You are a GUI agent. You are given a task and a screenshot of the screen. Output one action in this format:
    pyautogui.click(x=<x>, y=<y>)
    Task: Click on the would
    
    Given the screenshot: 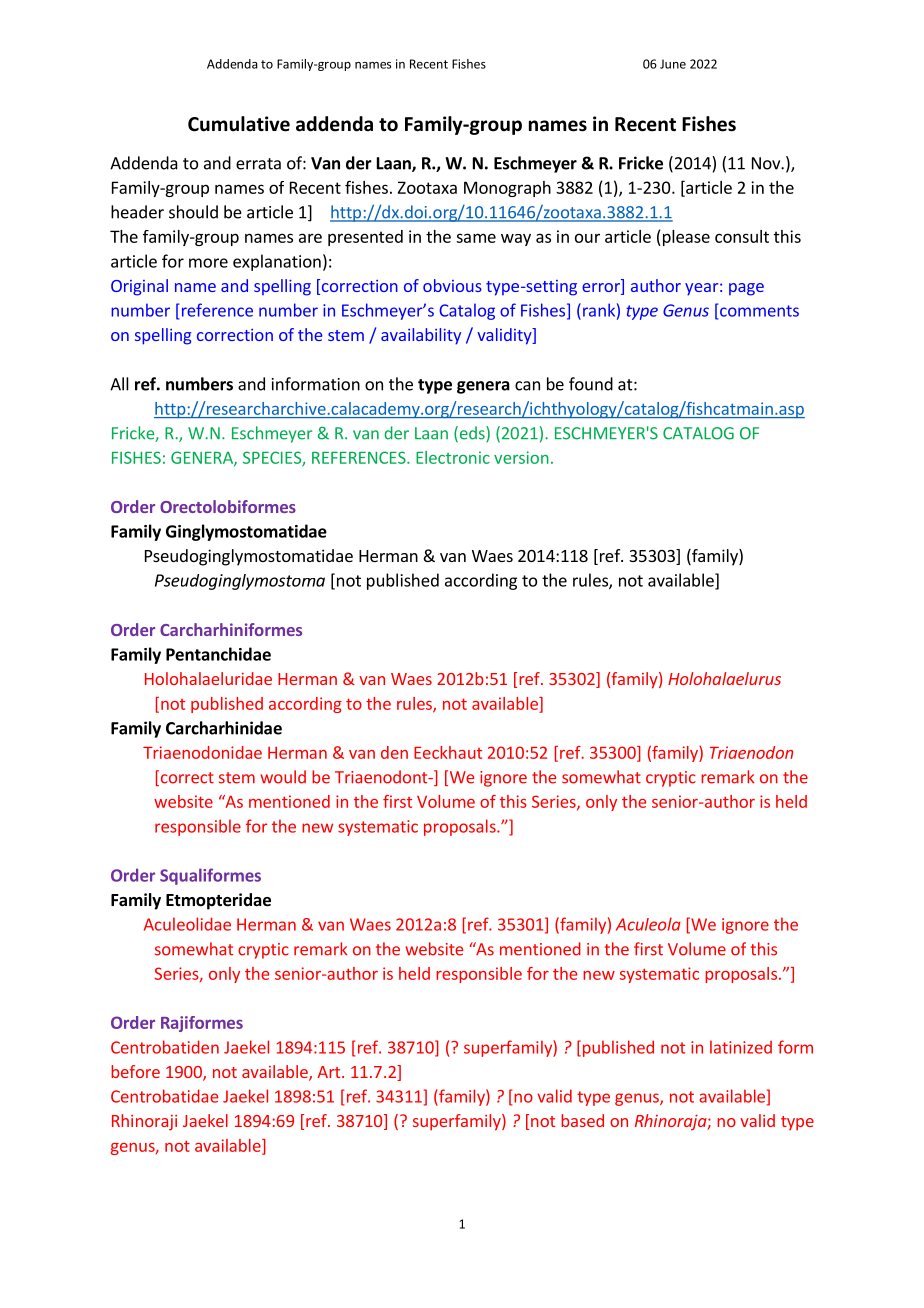 What is the action you would take?
    pyautogui.click(x=283, y=777)
